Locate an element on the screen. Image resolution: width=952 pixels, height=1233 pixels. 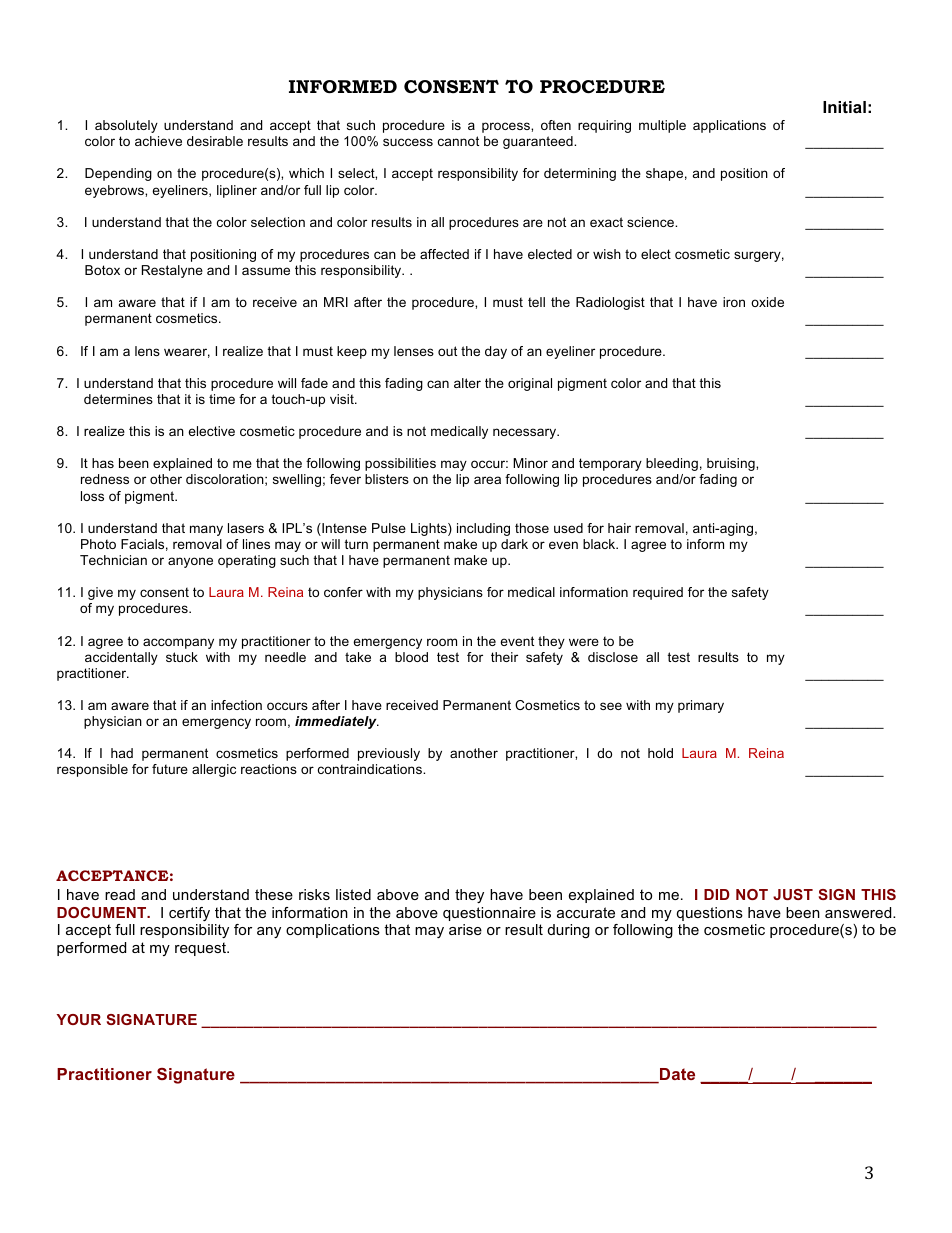
achieve is located at coordinates (158, 141).
